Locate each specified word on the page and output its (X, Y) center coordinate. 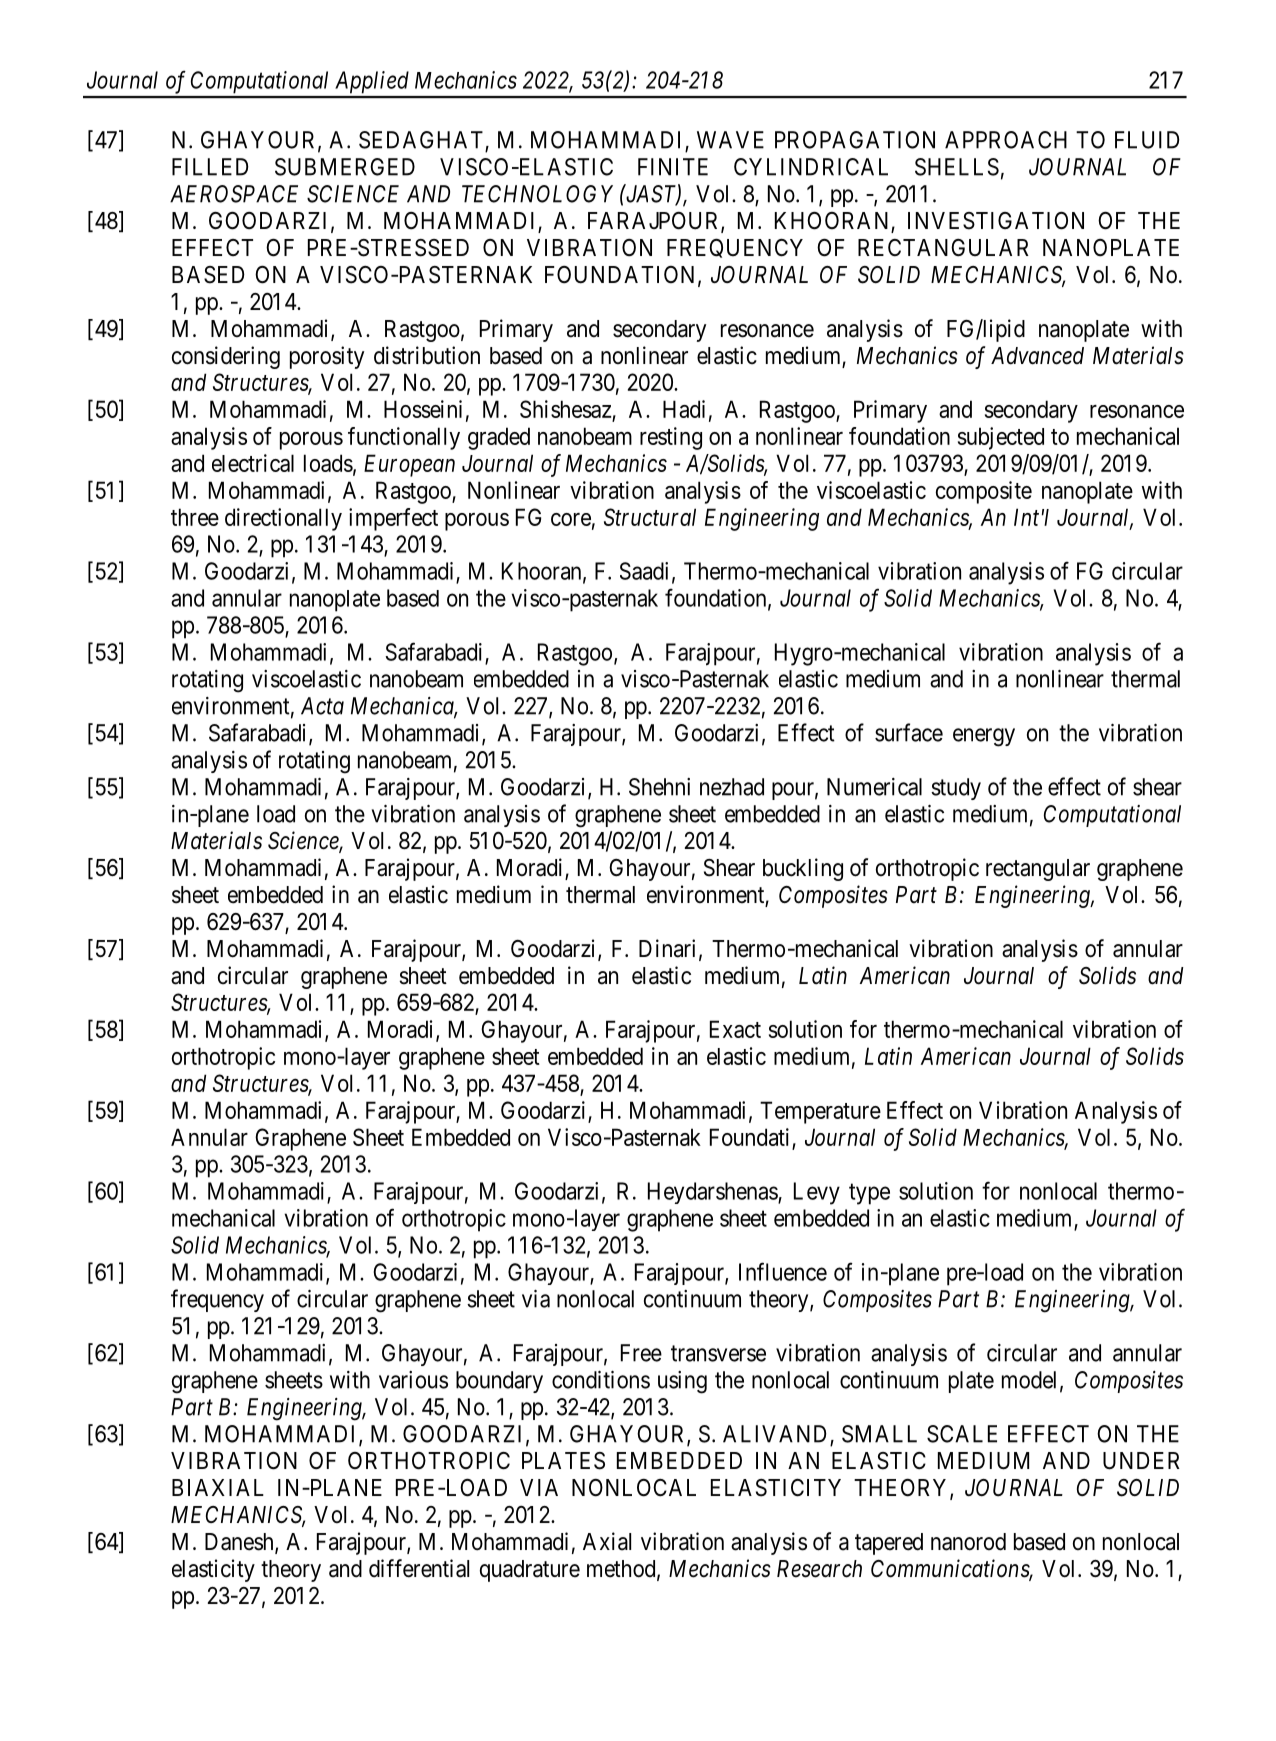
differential (419, 1568)
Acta (322, 706)
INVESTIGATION (996, 221)
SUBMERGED (345, 167)
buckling (803, 869)
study (956, 789)
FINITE (673, 167)
